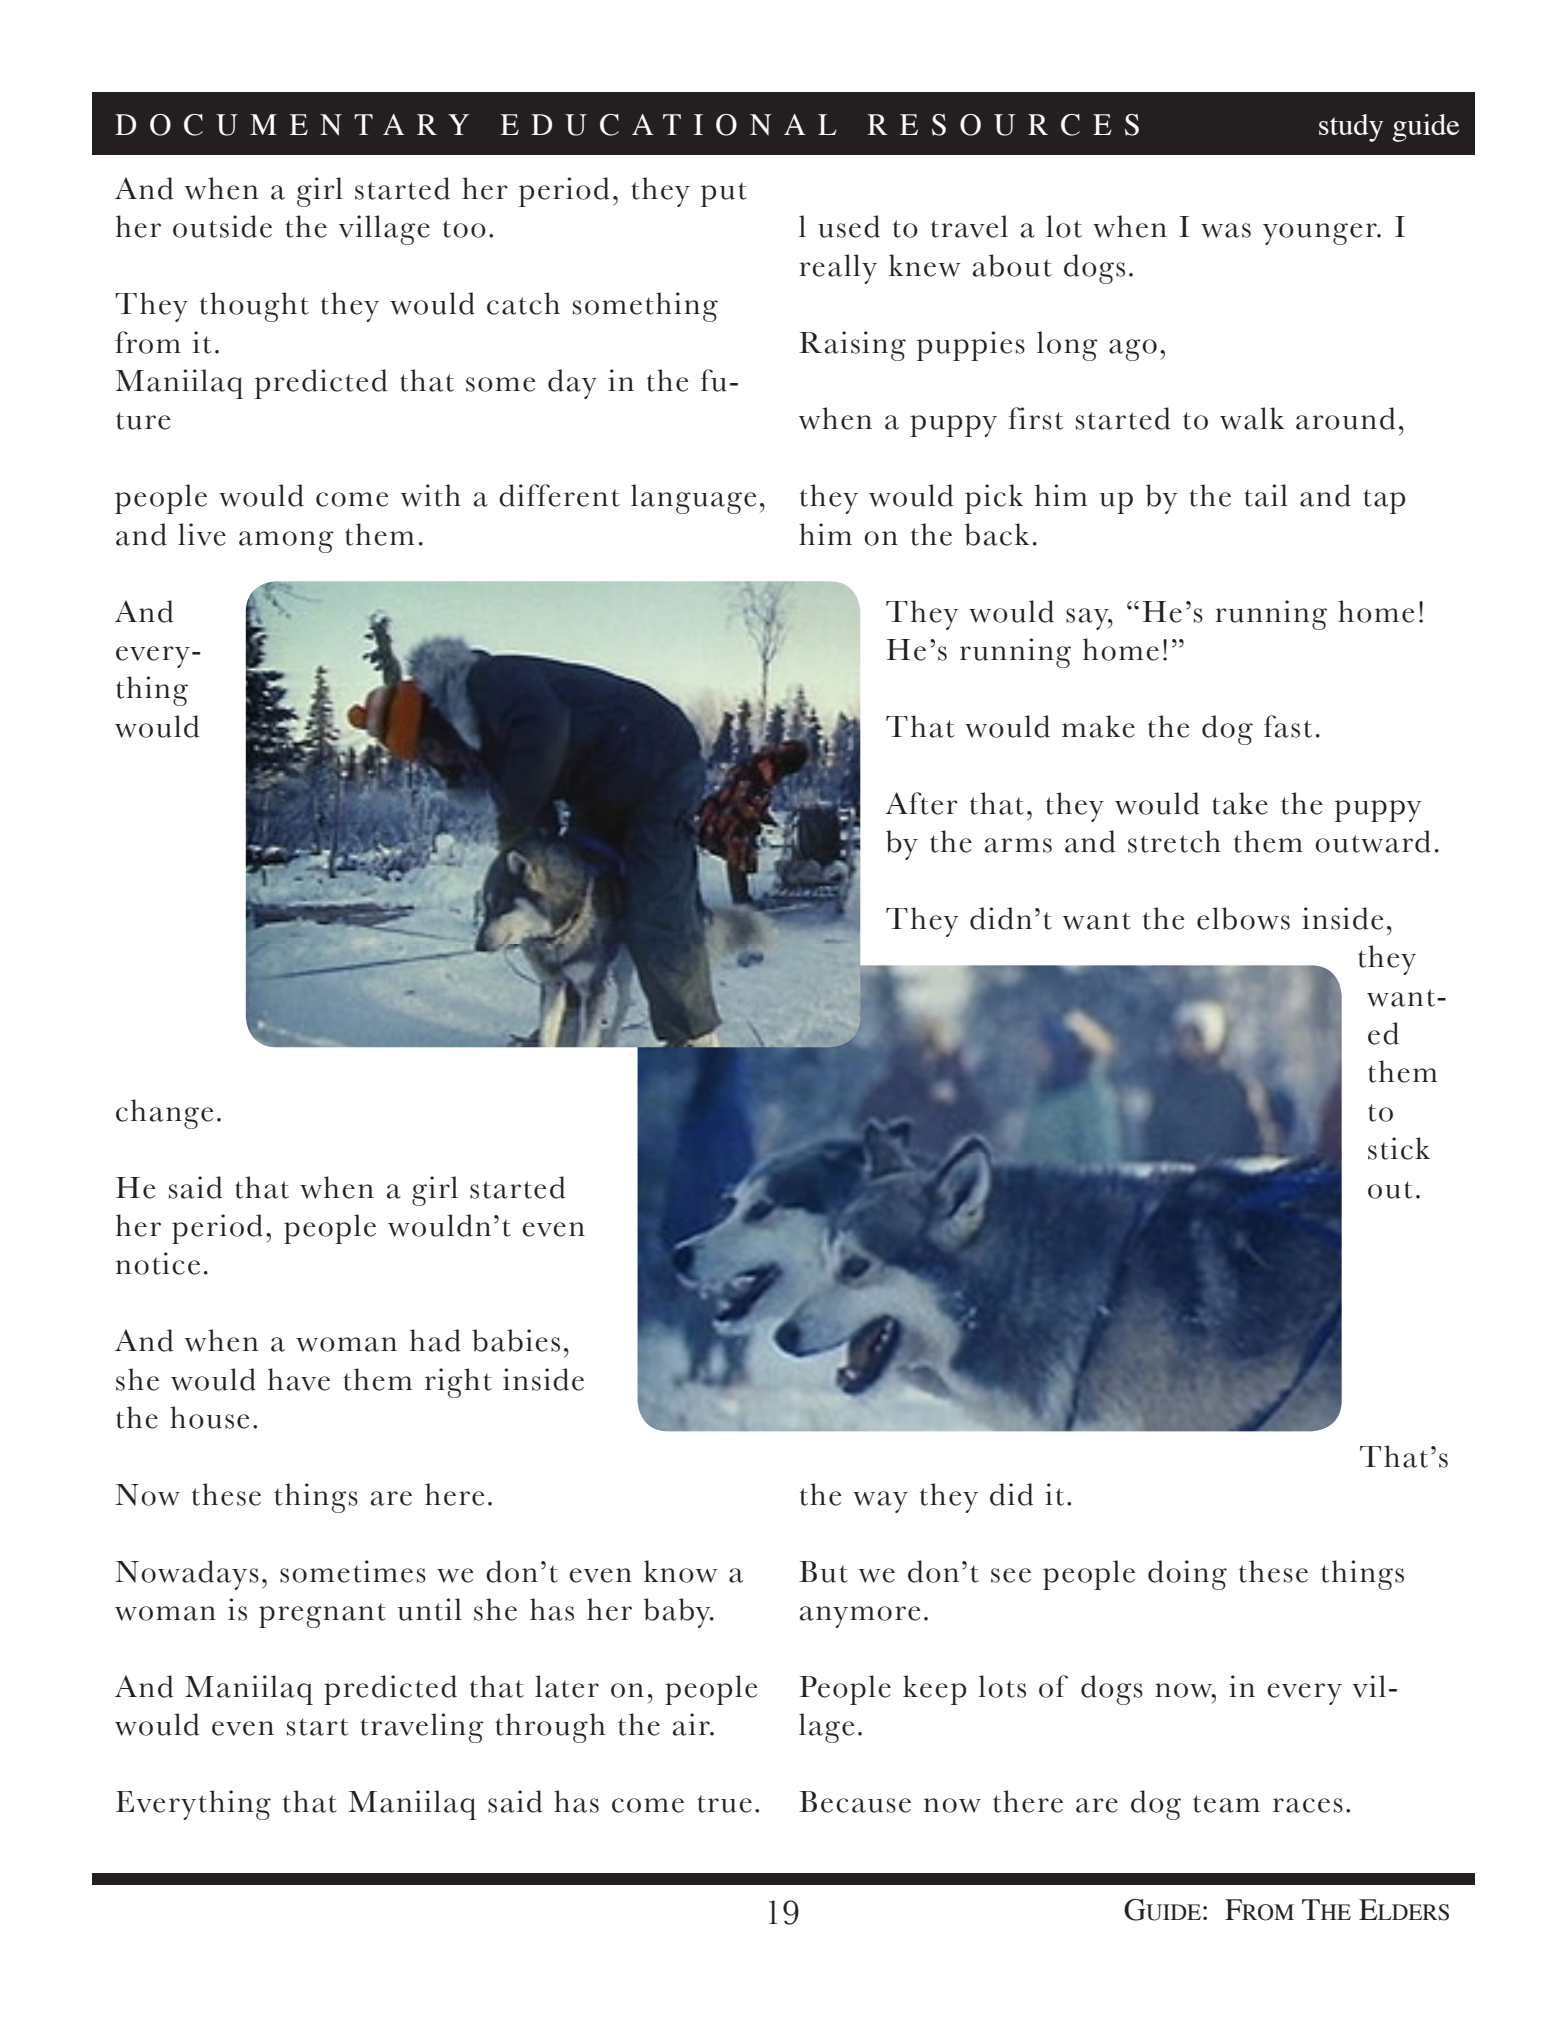  What do you see at coordinates (921, 803) in the page?
I see `After` at bounding box center [921, 803].
